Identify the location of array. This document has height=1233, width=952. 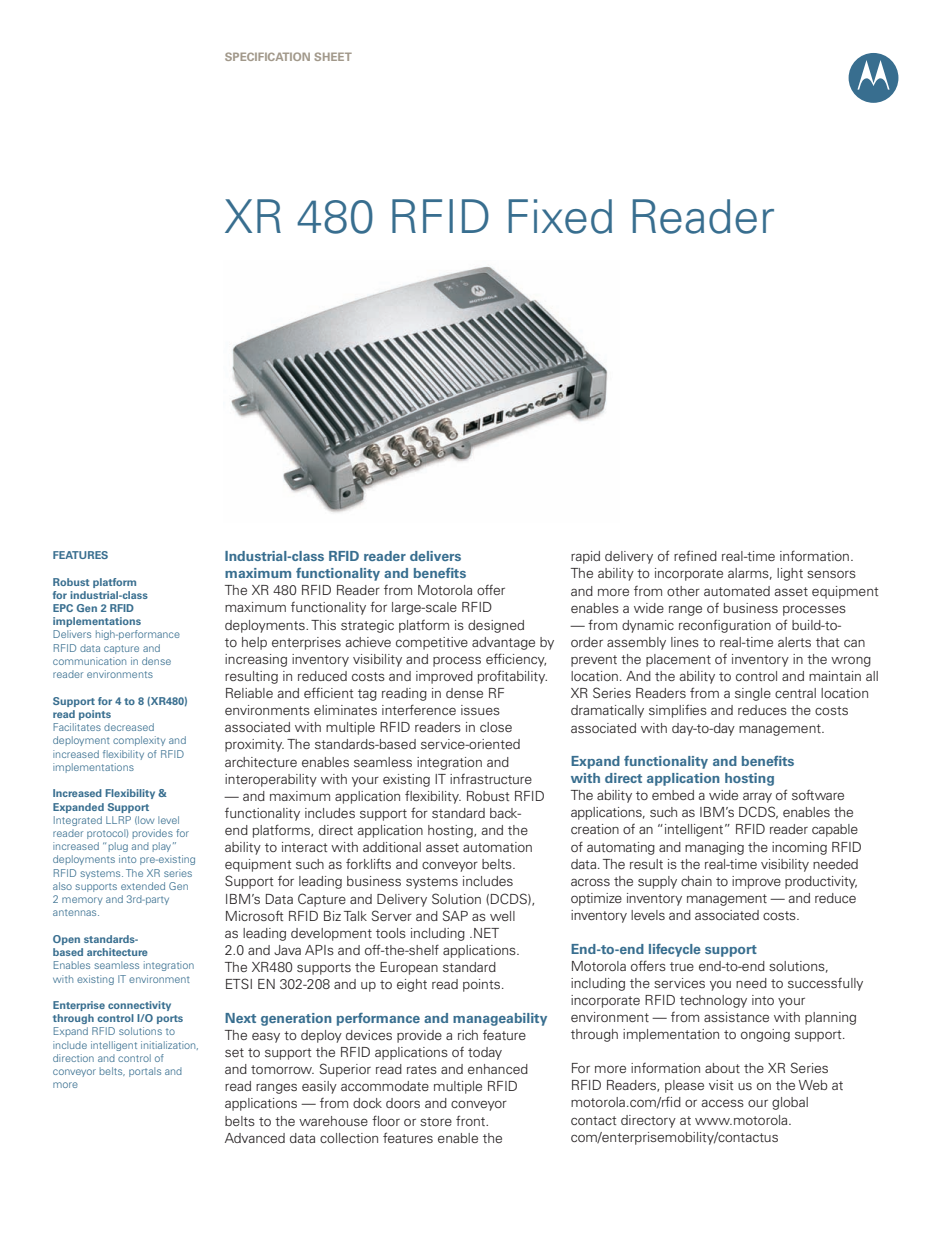
(757, 797).
